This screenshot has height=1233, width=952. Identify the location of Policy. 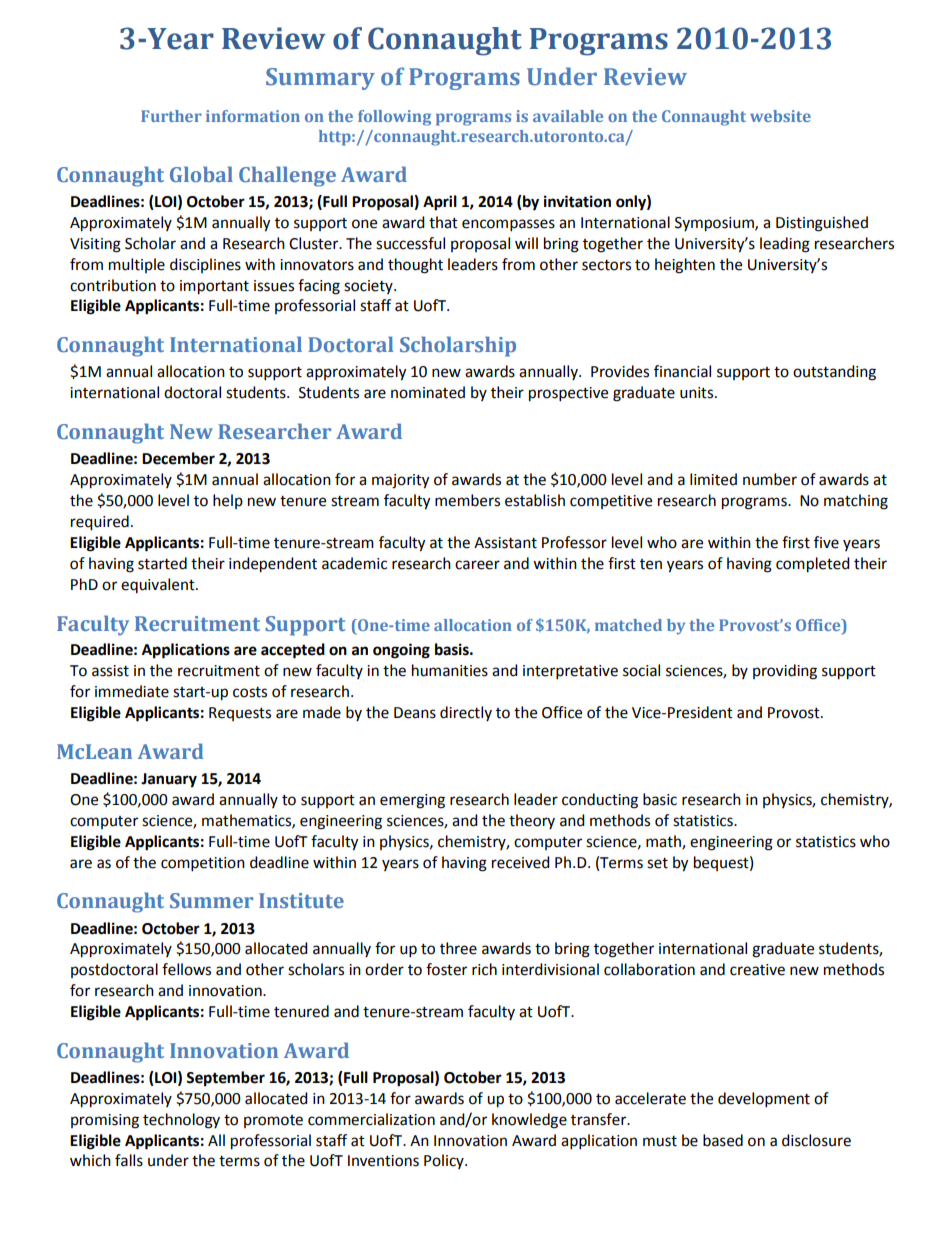
(445, 1161).
